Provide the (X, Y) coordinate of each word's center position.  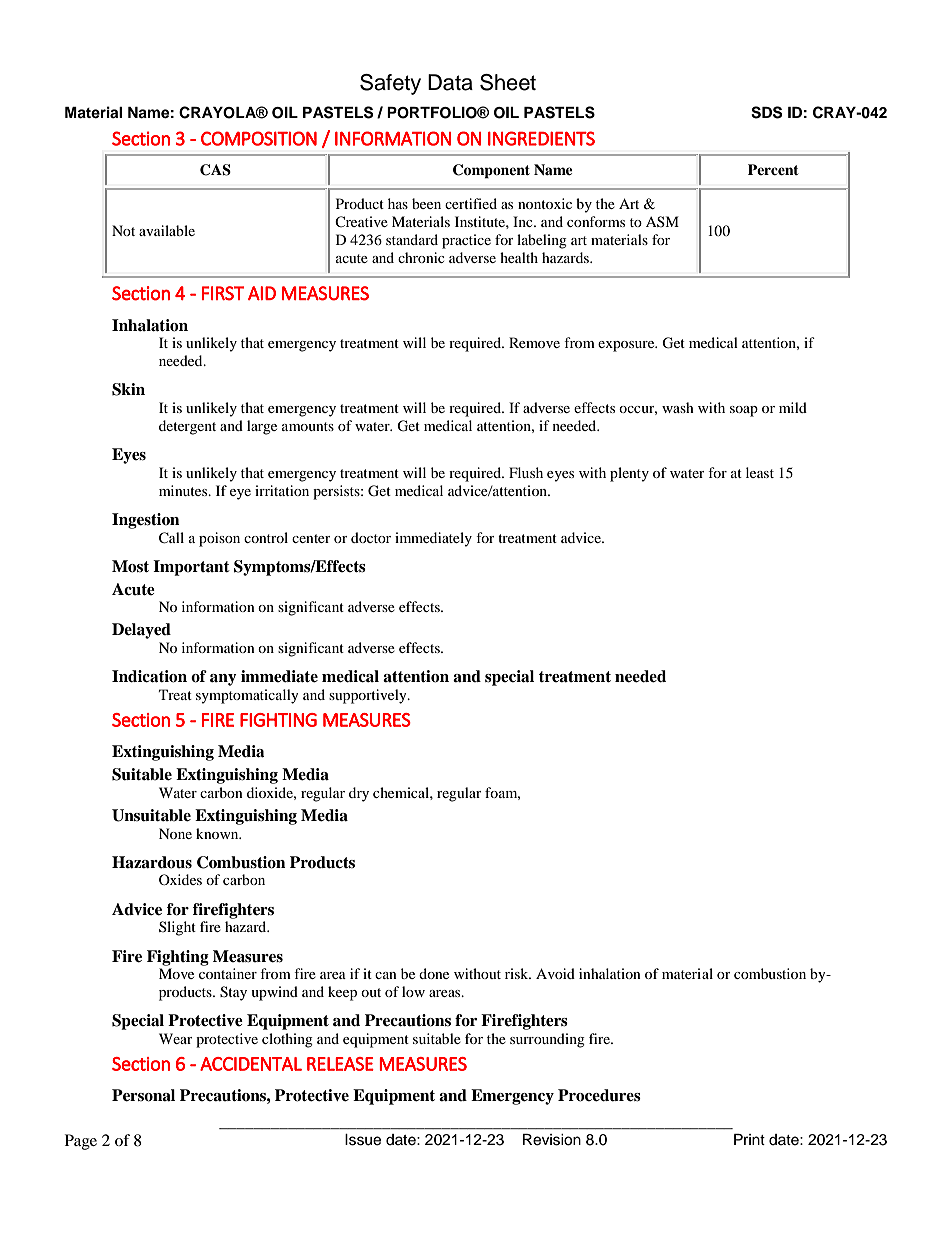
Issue (363, 1140)
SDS (766, 112)
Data (450, 82)
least (760, 472)
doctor (371, 537)
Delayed (141, 631)
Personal (143, 1095)
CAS (215, 170)
